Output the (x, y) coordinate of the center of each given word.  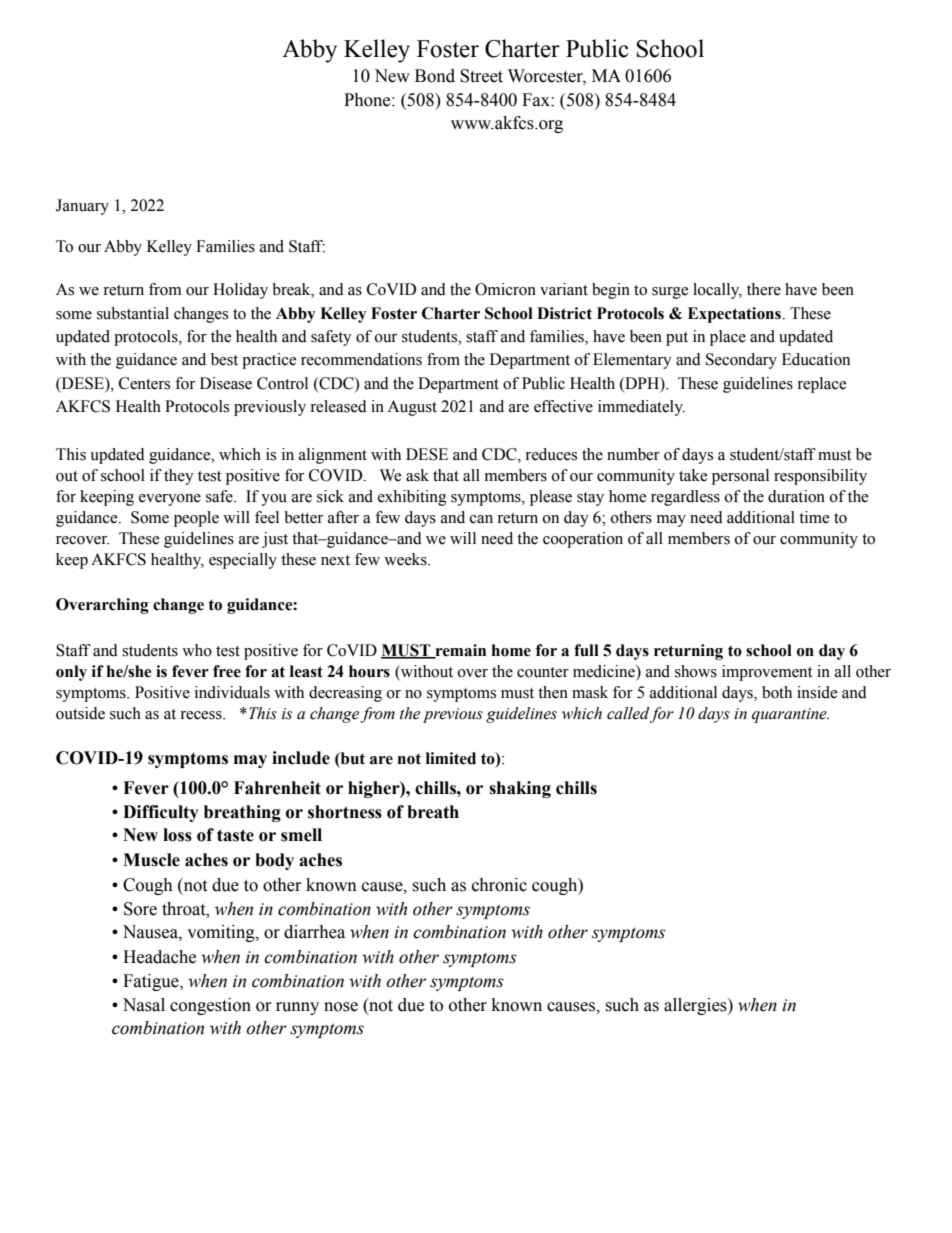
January (82, 207)
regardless (685, 498)
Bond (435, 76)
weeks (406, 559)
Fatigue (152, 982)
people (196, 519)
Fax (537, 100)
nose (341, 1007)
